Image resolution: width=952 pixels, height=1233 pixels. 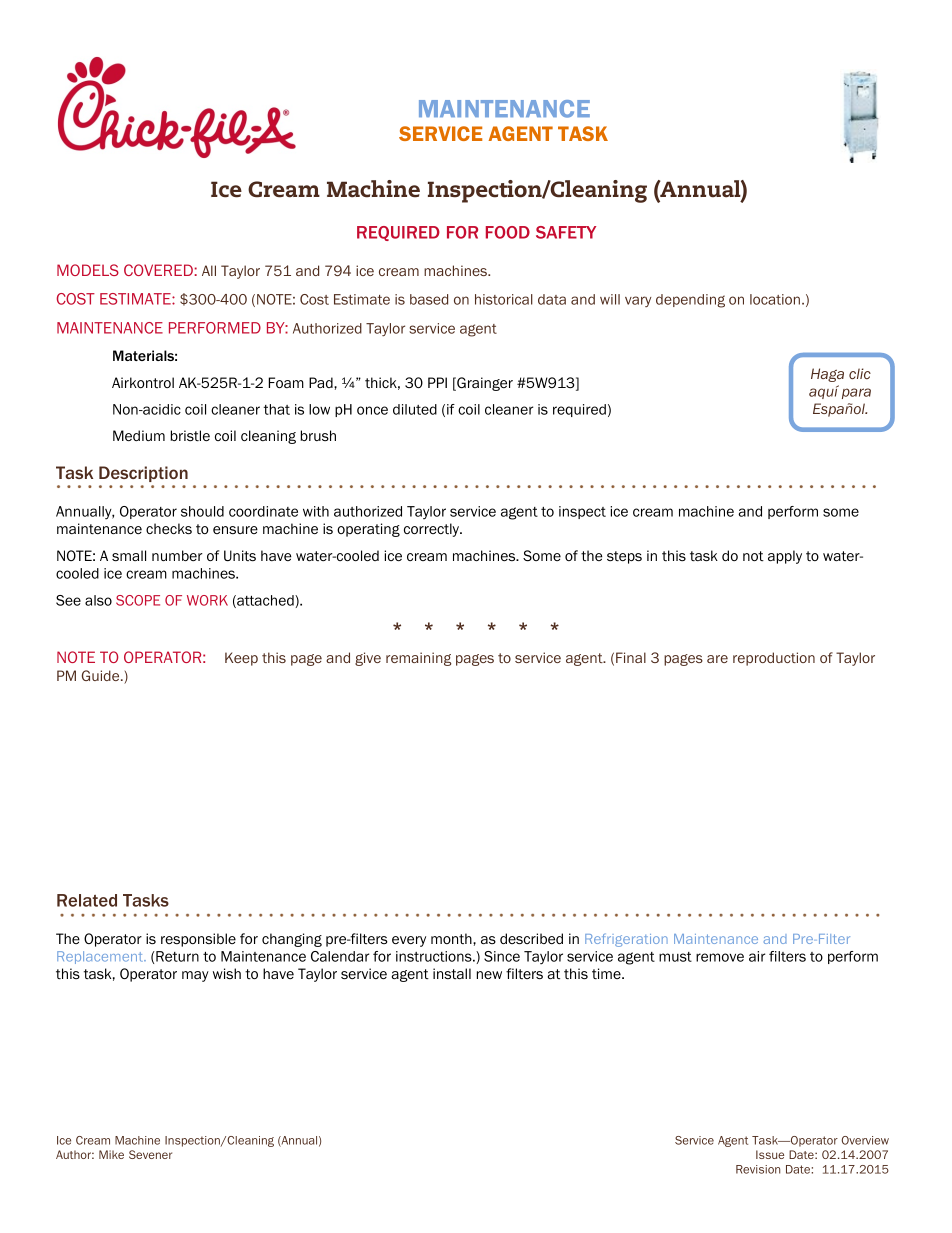 What do you see at coordinates (785, 557) in the document?
I see `apply` at bounding box center [785, 557].
